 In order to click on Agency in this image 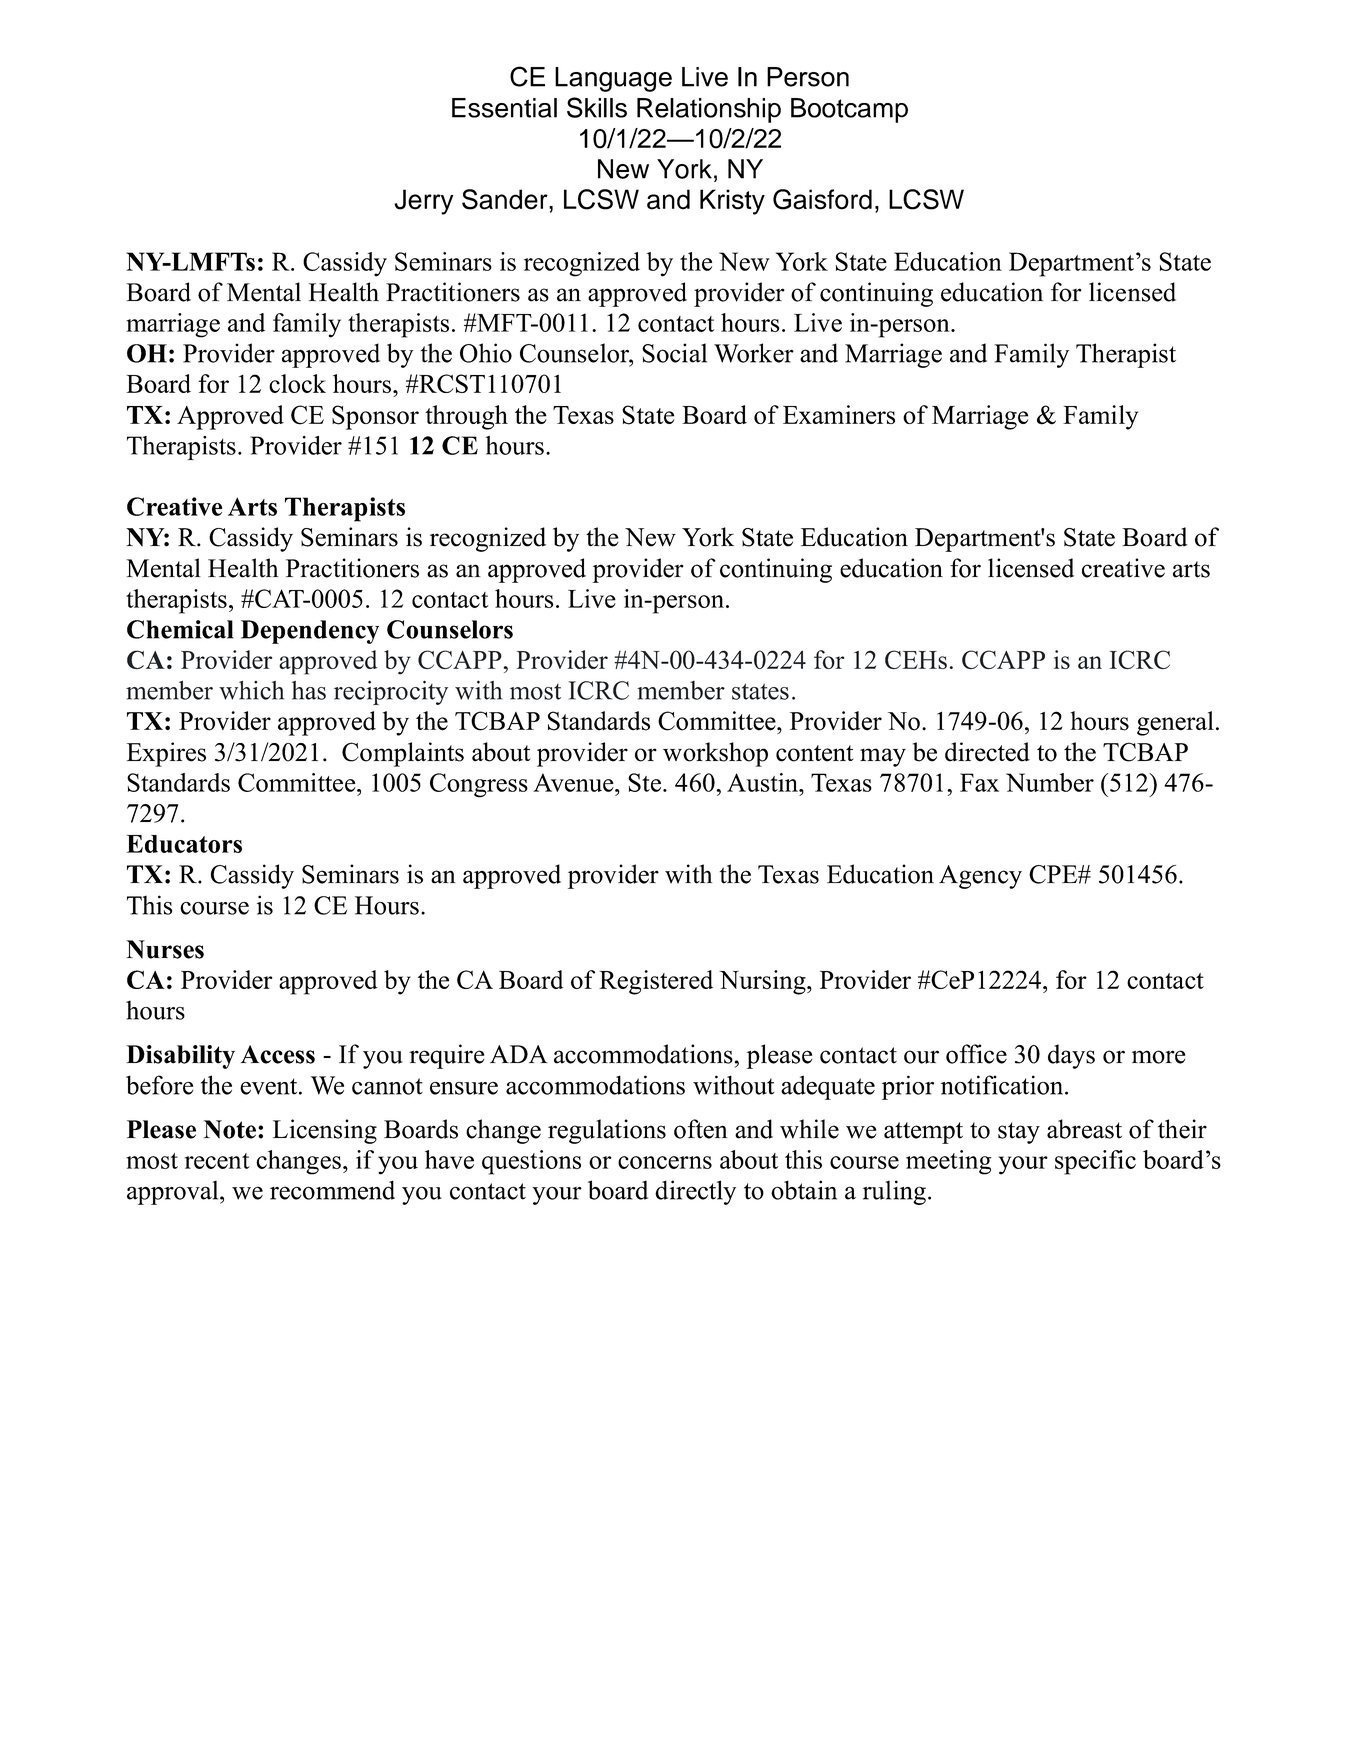, I will do `click(980, 877)`.
